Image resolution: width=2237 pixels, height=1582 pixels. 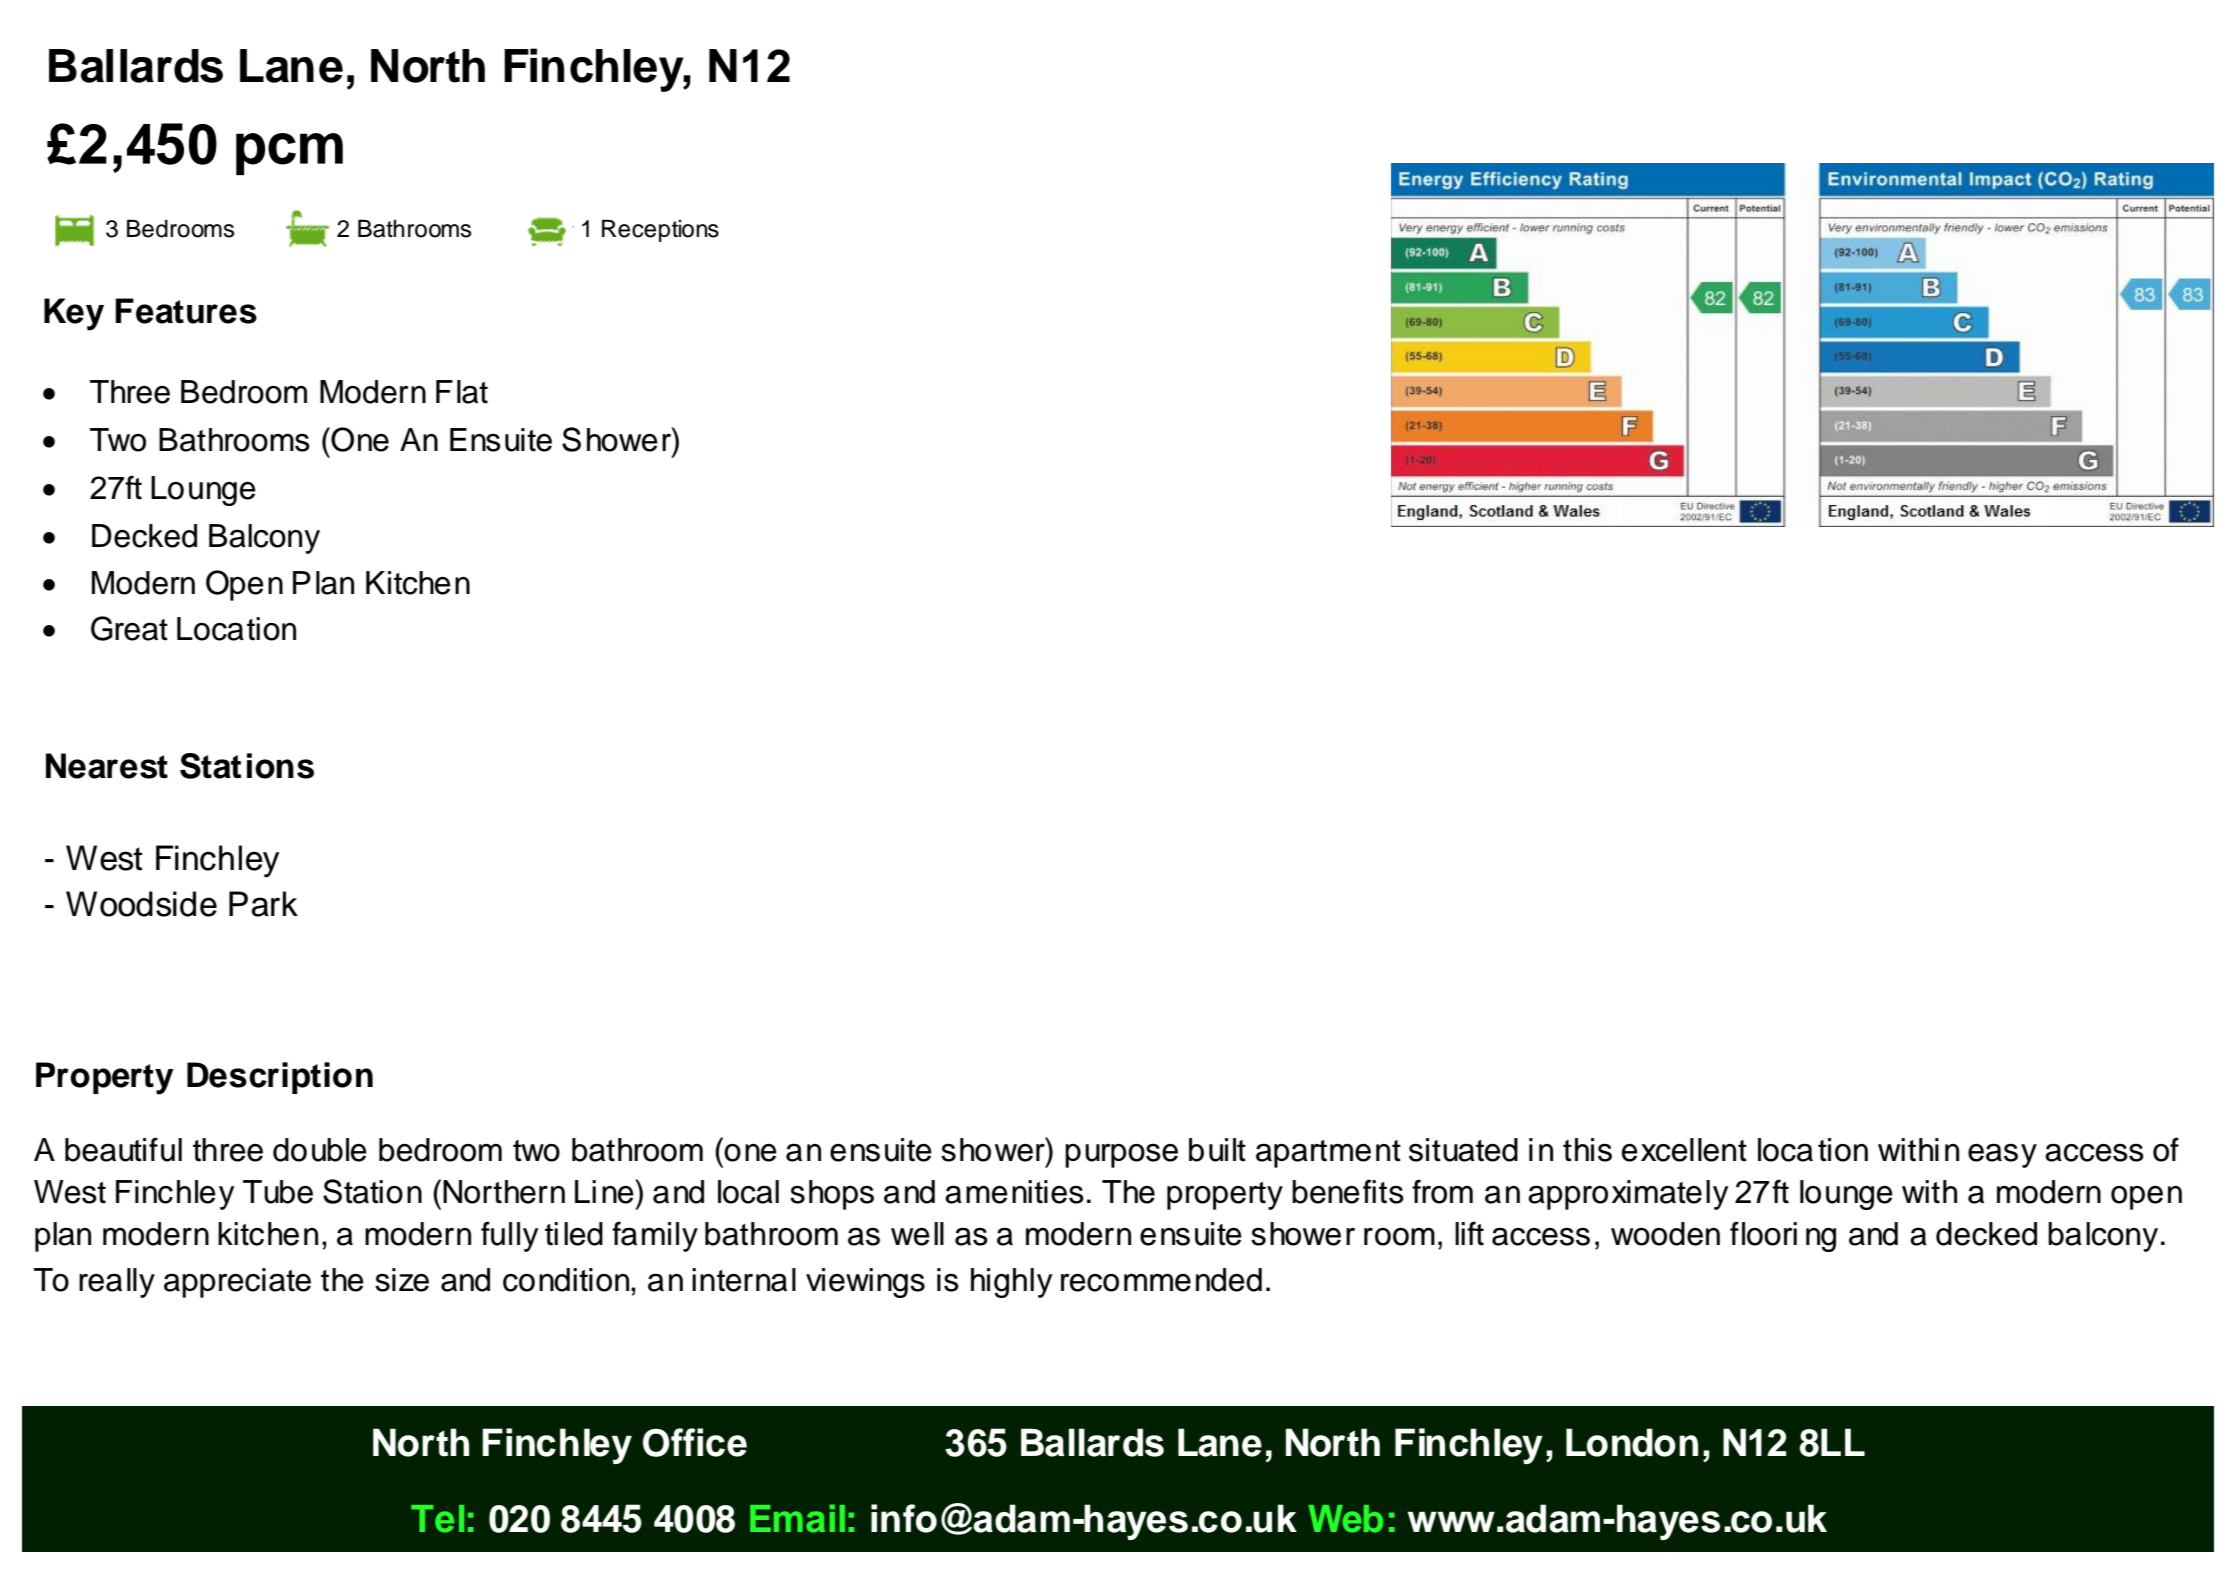 What do you see at coordinates (1632, 1442) in the screenshot?
I see `London` at bounding box center [1632, 1442].
